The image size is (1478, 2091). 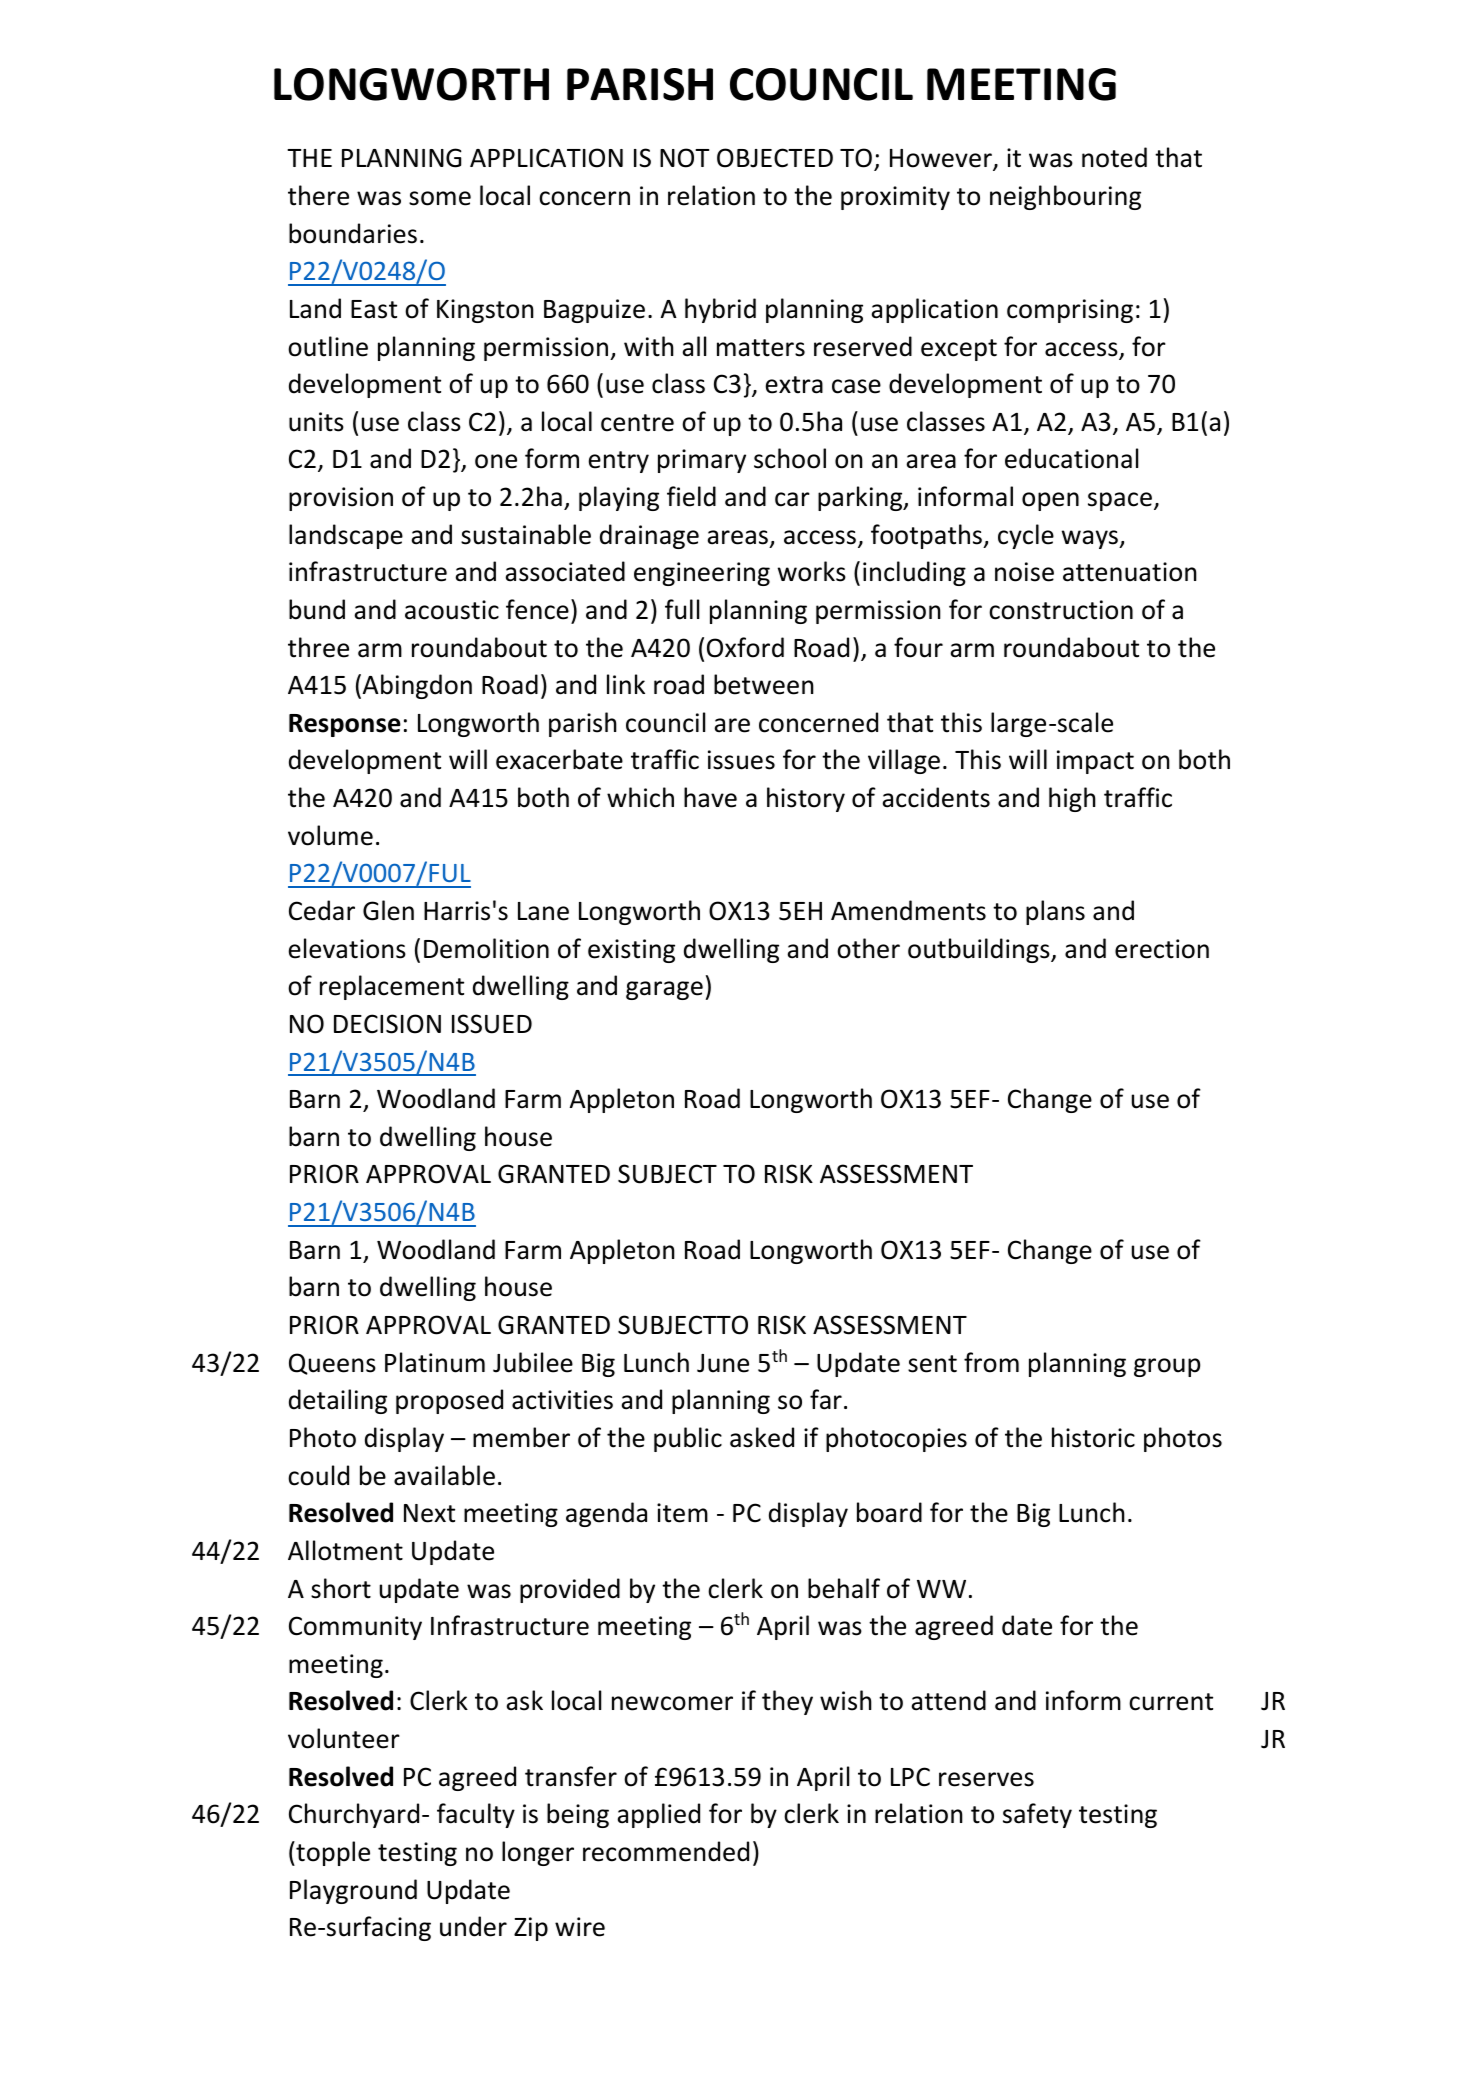 What do you see at coordinates (440, 198) in the image?
I see `some` at bounding box center [440, 198].
